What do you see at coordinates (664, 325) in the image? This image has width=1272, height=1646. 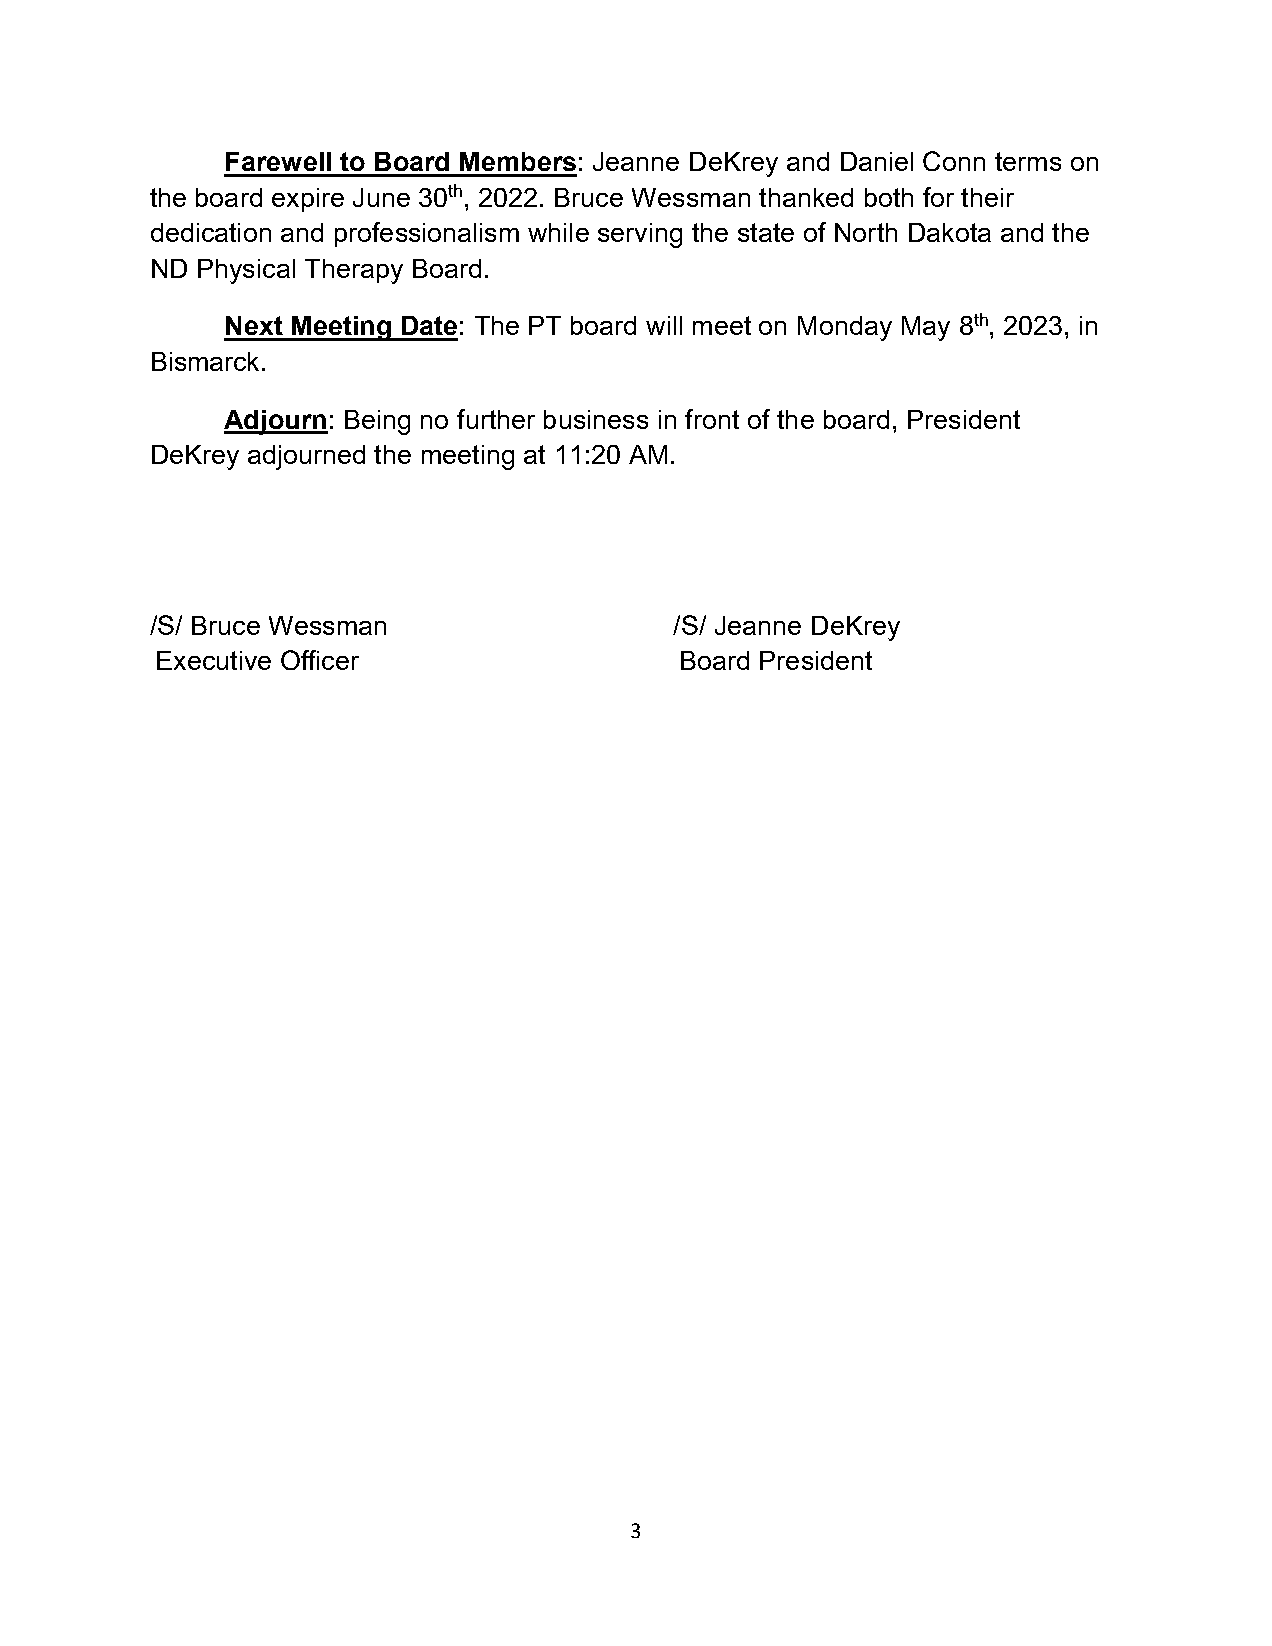 I see `will` at bounding box center [664, 325].
